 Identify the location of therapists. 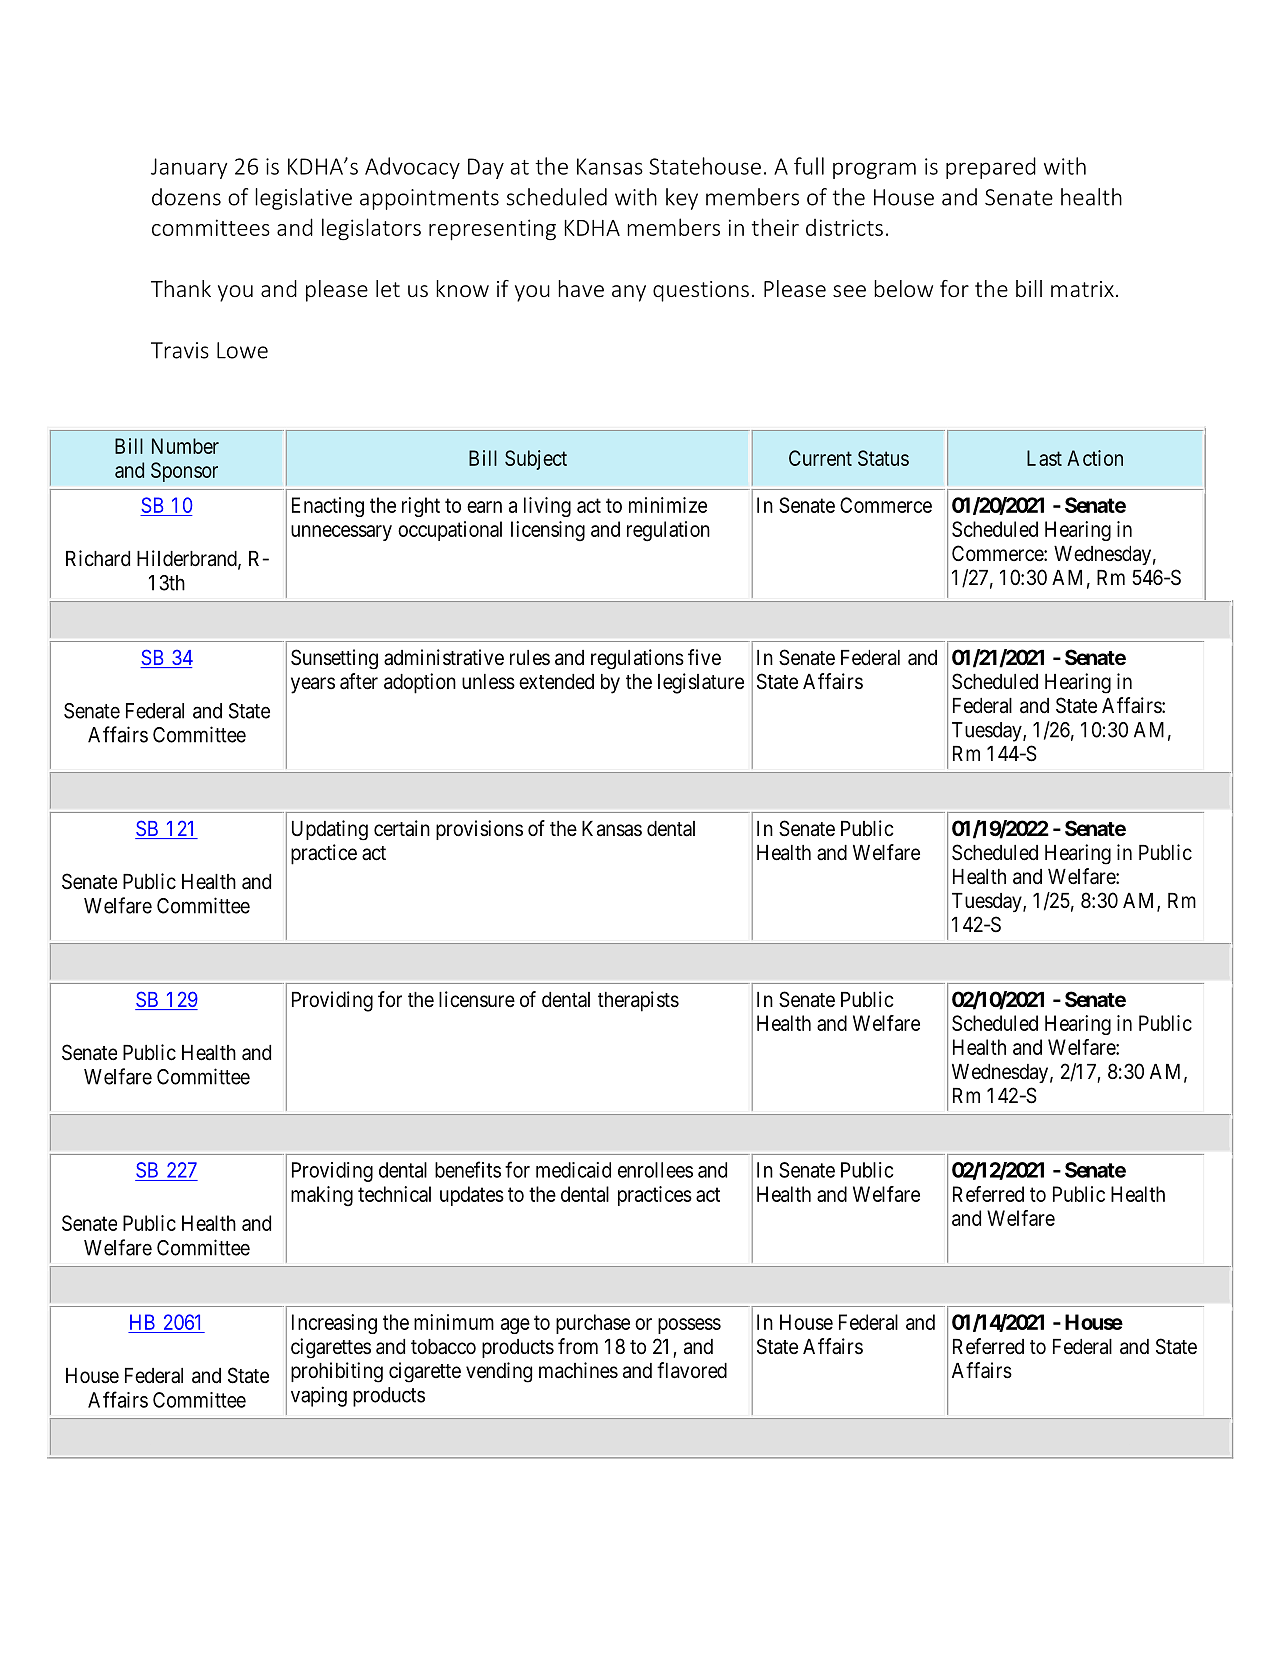
(638, 1001).
